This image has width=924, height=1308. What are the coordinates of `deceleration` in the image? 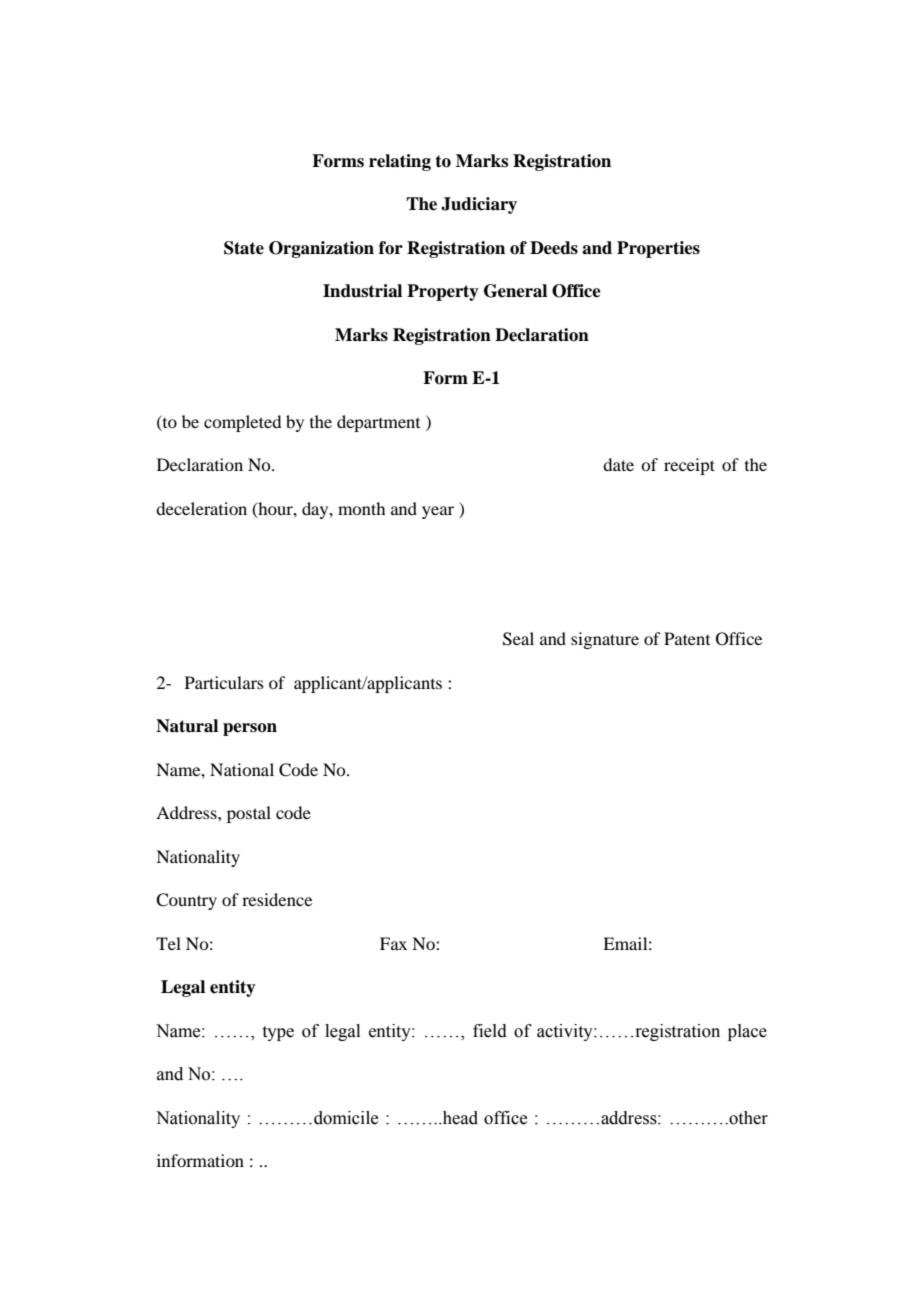 It's located at (201, 508).
